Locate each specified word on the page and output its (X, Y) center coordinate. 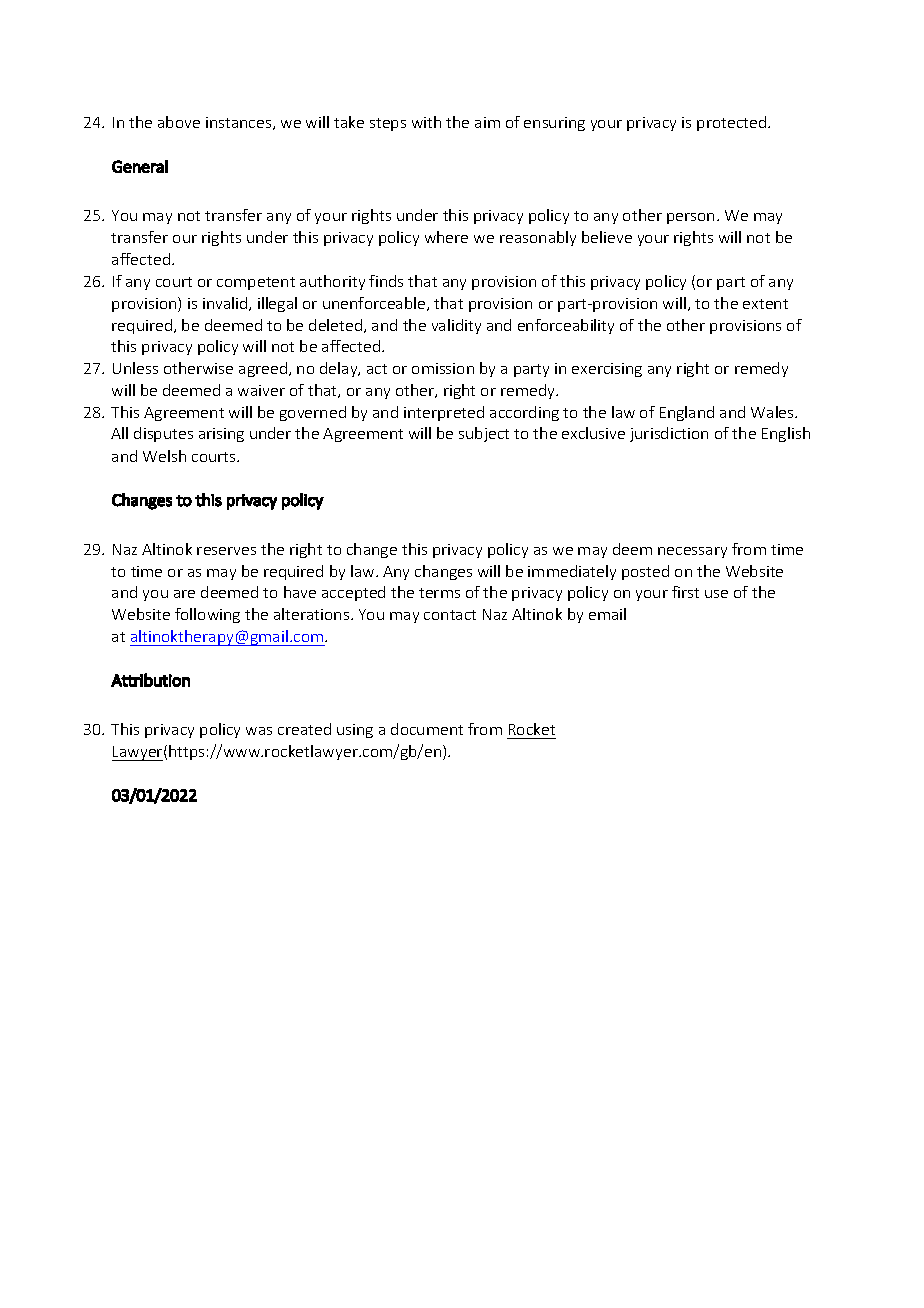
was (259, 731)
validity (456, 326)
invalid (226, 304)
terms (439, 593)
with (426, 122)
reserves (226, 551)
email (607, 614)
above (179, 122)
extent (765, 304)
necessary (692, 552)
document (427, 729)
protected (733, 123)
